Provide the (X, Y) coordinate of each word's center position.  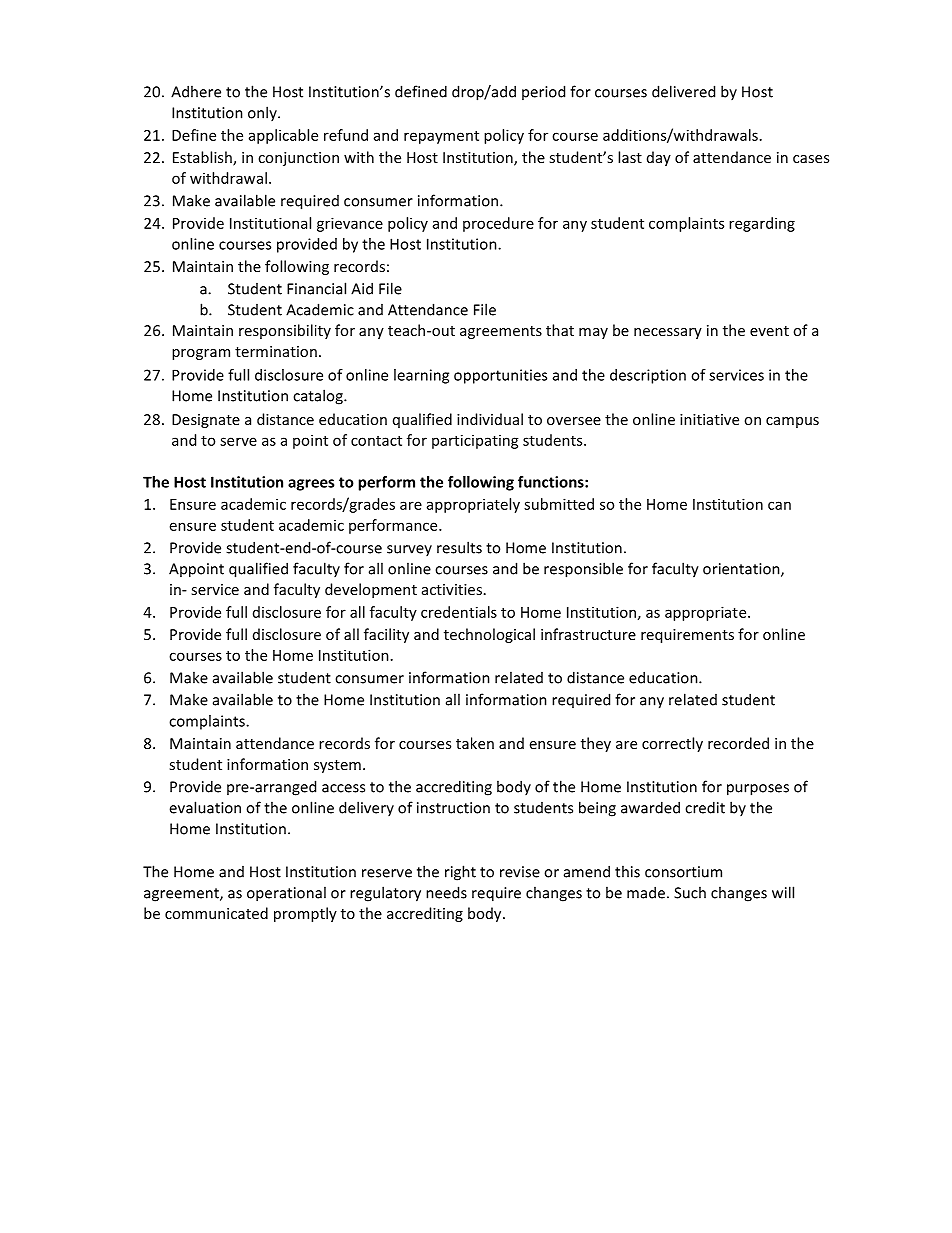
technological (489, 635)
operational (286, 894)
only (263, 113)
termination (276, 351)
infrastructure (588, 634)
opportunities (500, 376)
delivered (683, 91)
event (769, 331)
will (783, 892)
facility (386, 635)
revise (520, 872)
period (543, 92)
